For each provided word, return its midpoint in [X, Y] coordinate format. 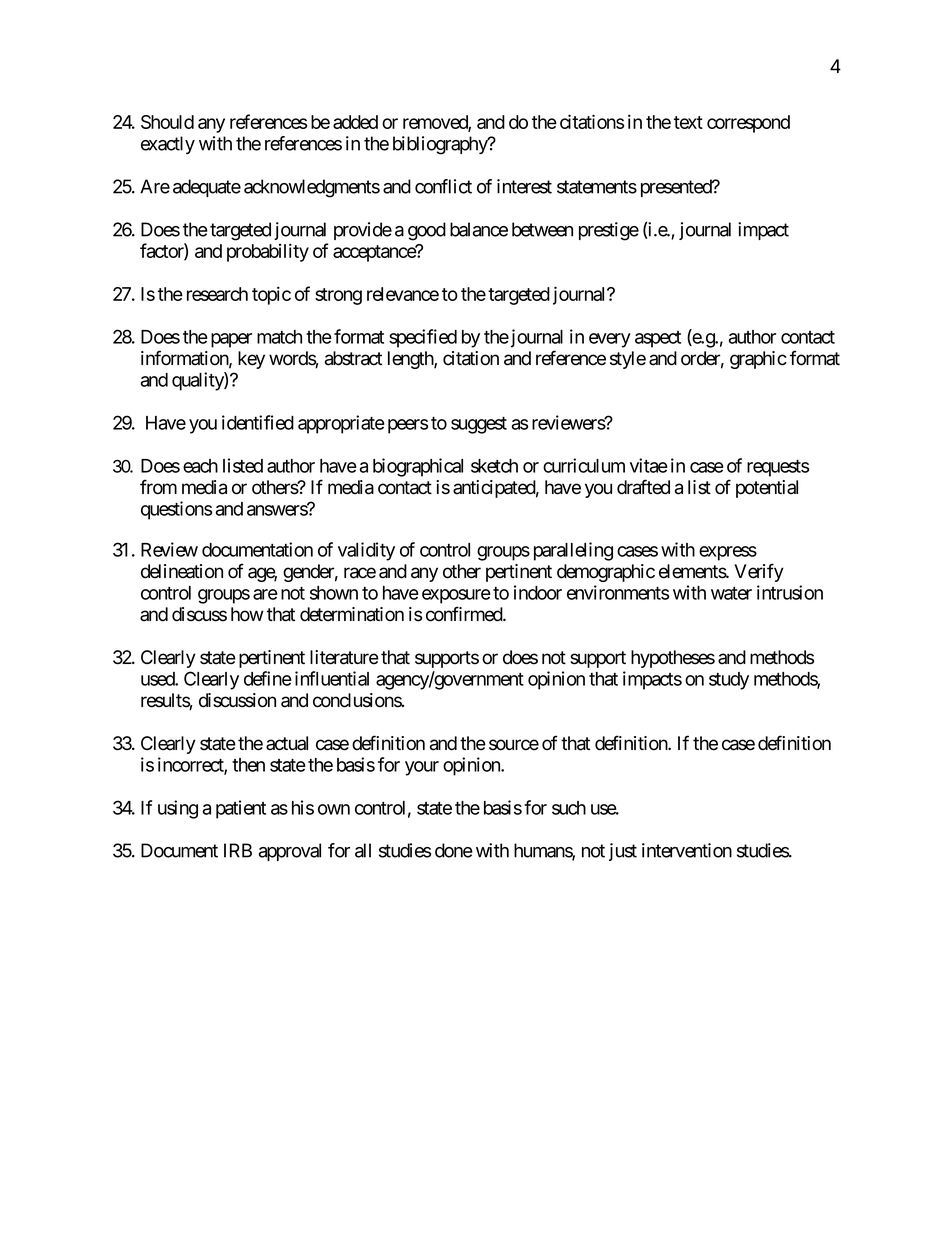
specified [423, 338]
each [200, 466]
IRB [238, 850]
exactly [168, 145]
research [217, 294]
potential [767, 489]
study [729, 681]
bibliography [441, 145]
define [268, 678]
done [454, 850]
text [688, 122]
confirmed [465, 614]
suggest [479, 425]
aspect [658, 339]
